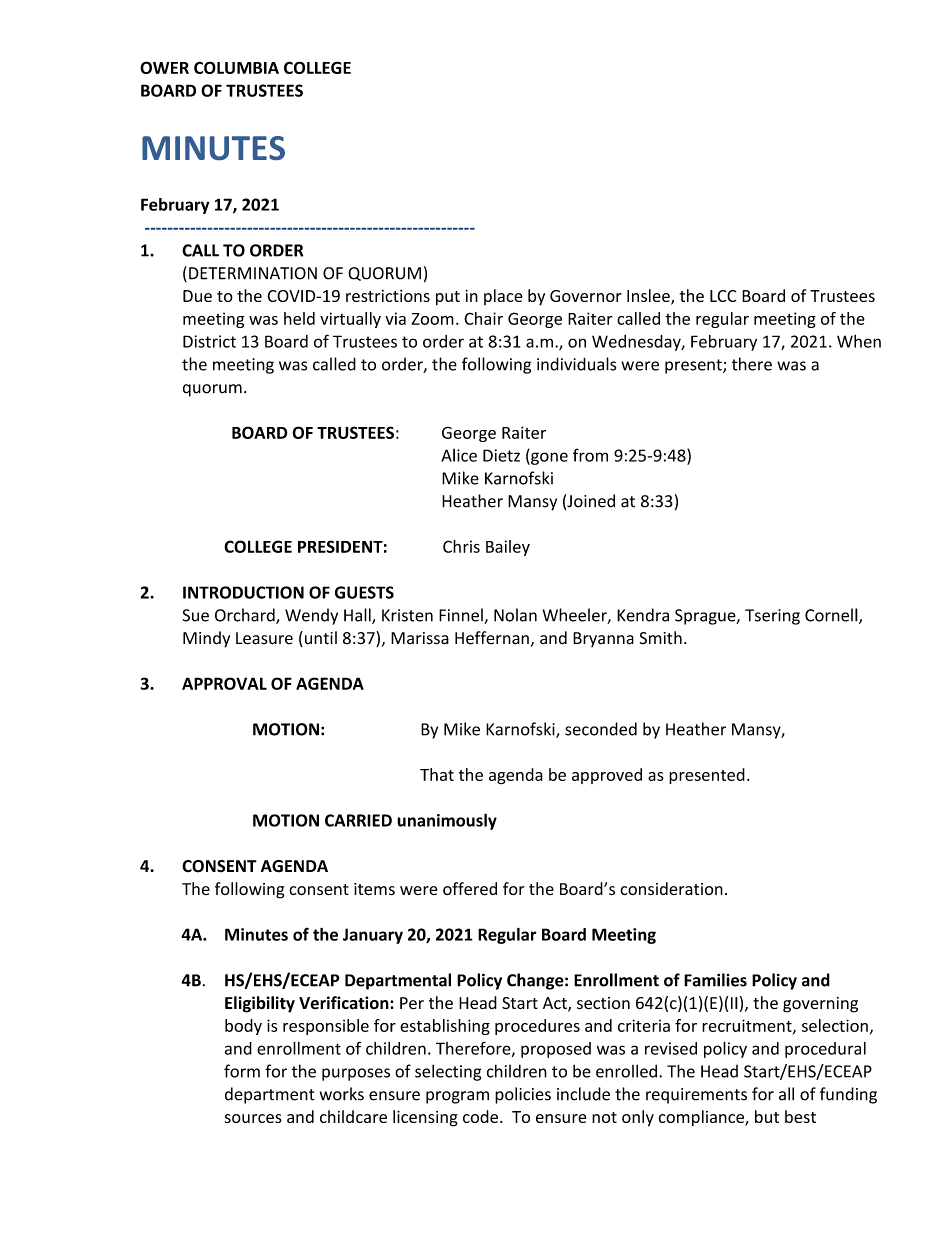  Describe the element at coordinates (209, 341) in the image. I see `District` at that location.
